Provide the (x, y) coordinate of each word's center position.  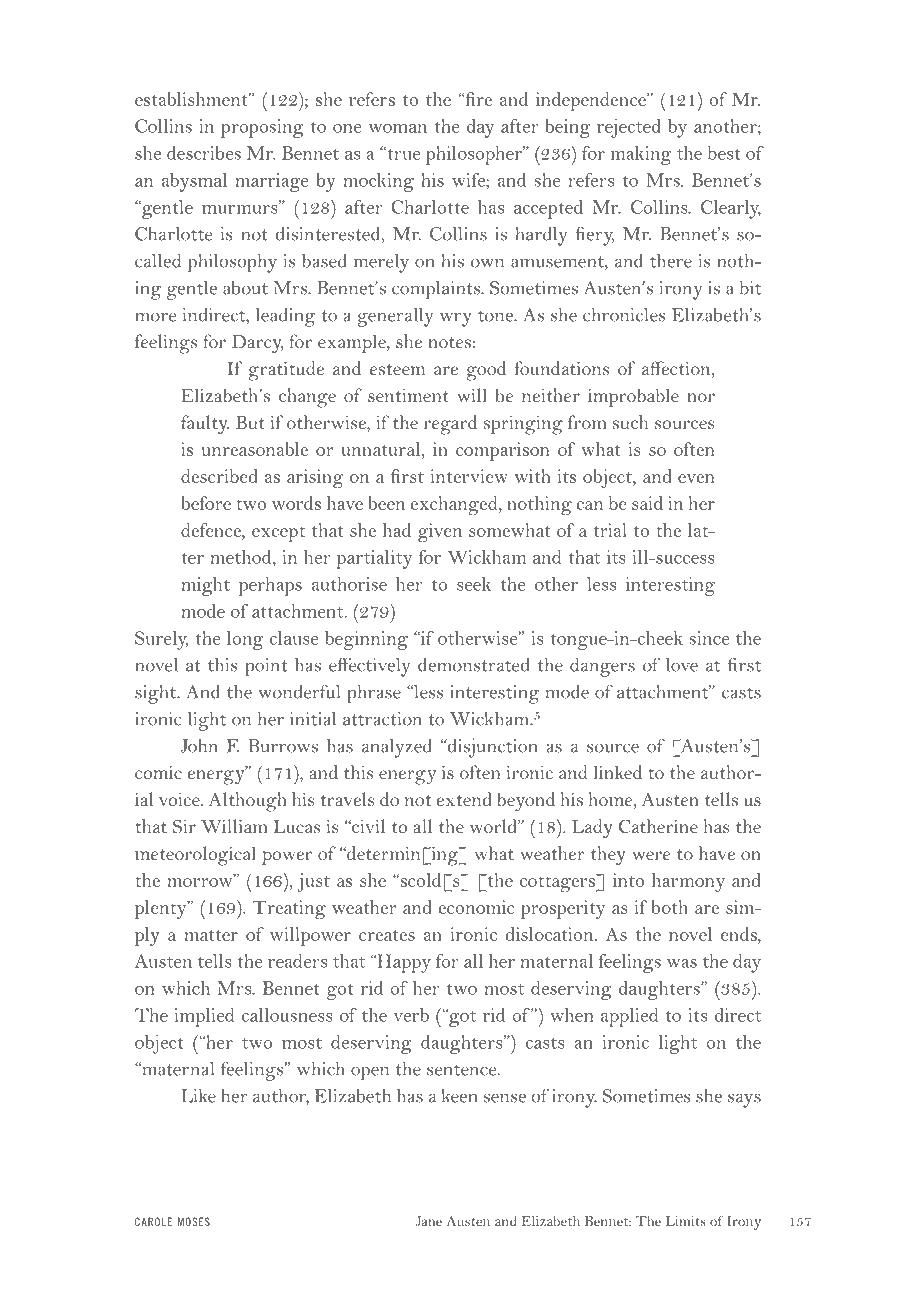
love (681, 665)
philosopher (475, 155)
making (641, 155)
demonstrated (473, 665)
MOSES (194, 1221)
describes (204, 153)
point (266, 667)
